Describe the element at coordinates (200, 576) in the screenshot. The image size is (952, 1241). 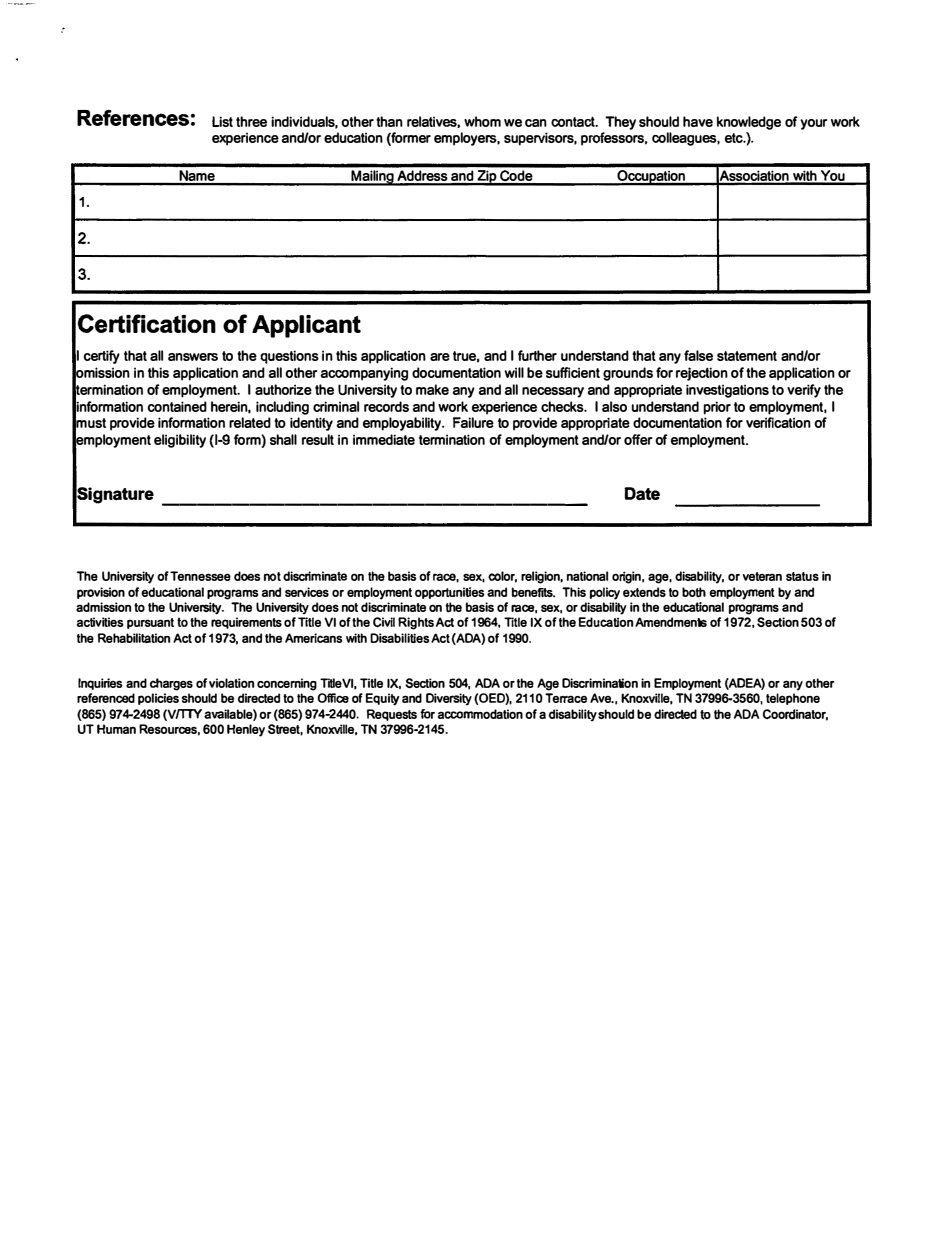
I see `Tennessee` at that location.
